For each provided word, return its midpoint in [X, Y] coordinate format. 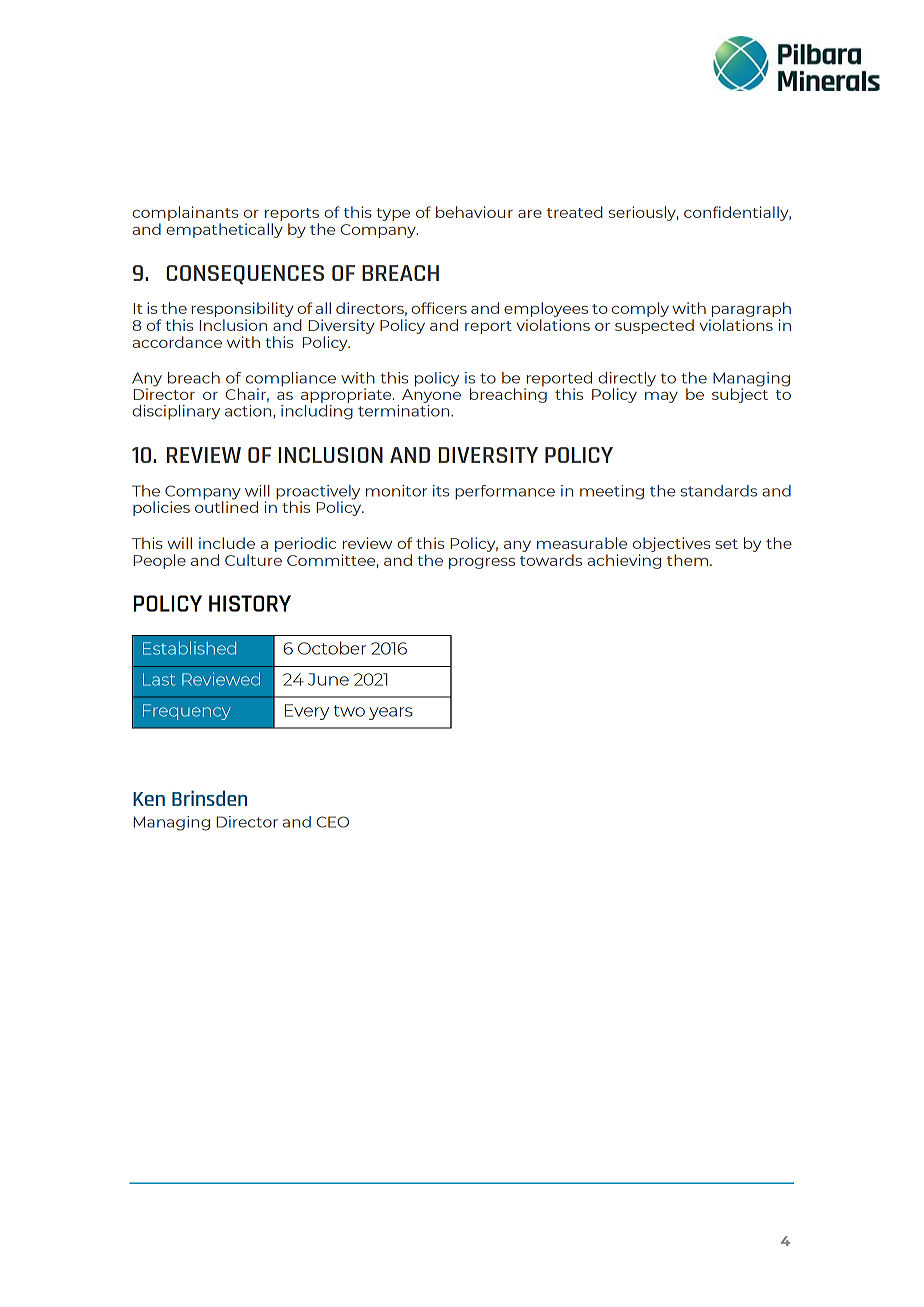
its [441, 491]
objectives [671, 546]
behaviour [474, 212]
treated [575, 212]
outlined [226, 506]
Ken [149, 799]
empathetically [224, 230]
